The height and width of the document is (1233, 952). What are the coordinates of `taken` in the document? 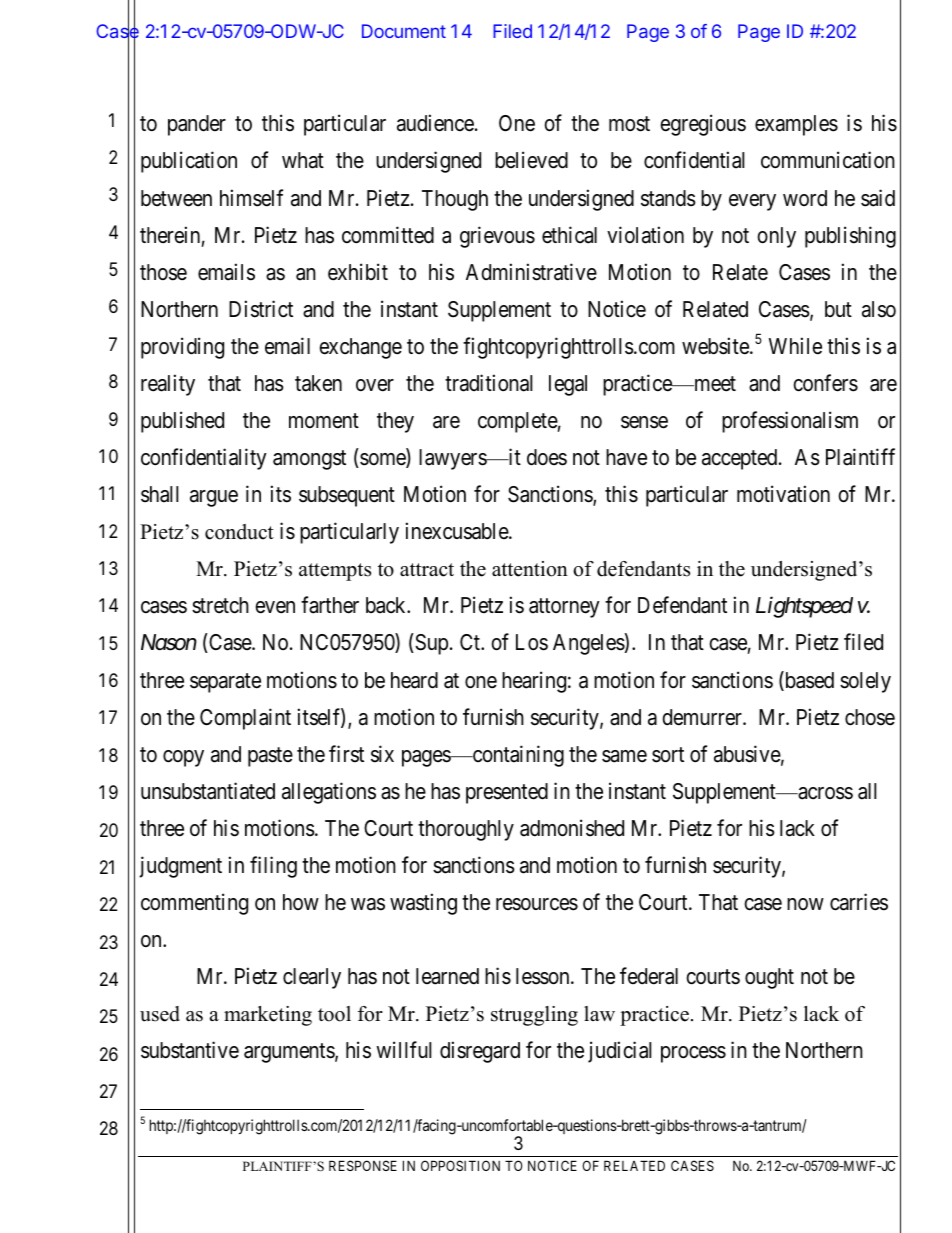 It's located at (318, 383).
